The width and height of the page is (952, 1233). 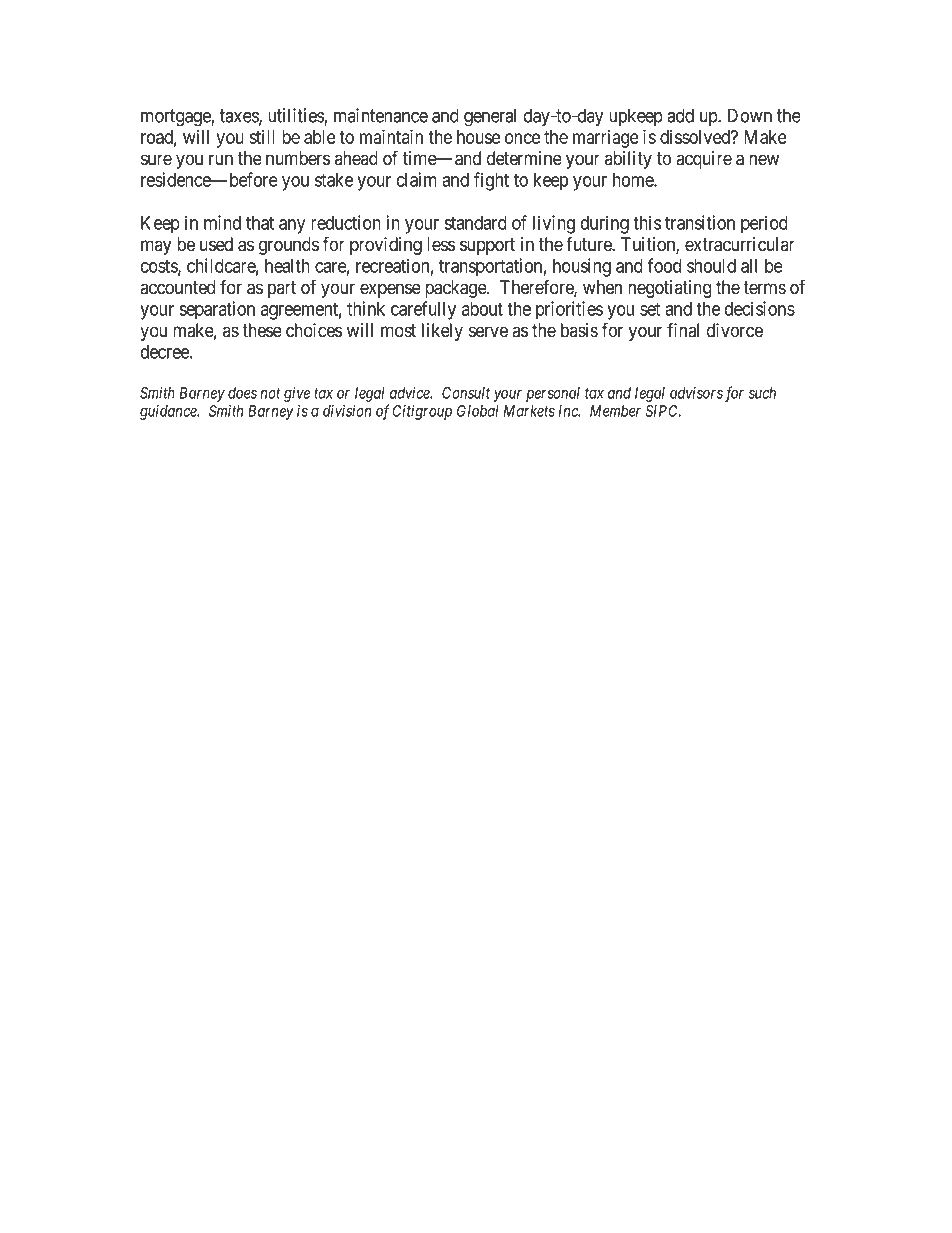 I want to click on add, so click(x=680, y=115).
